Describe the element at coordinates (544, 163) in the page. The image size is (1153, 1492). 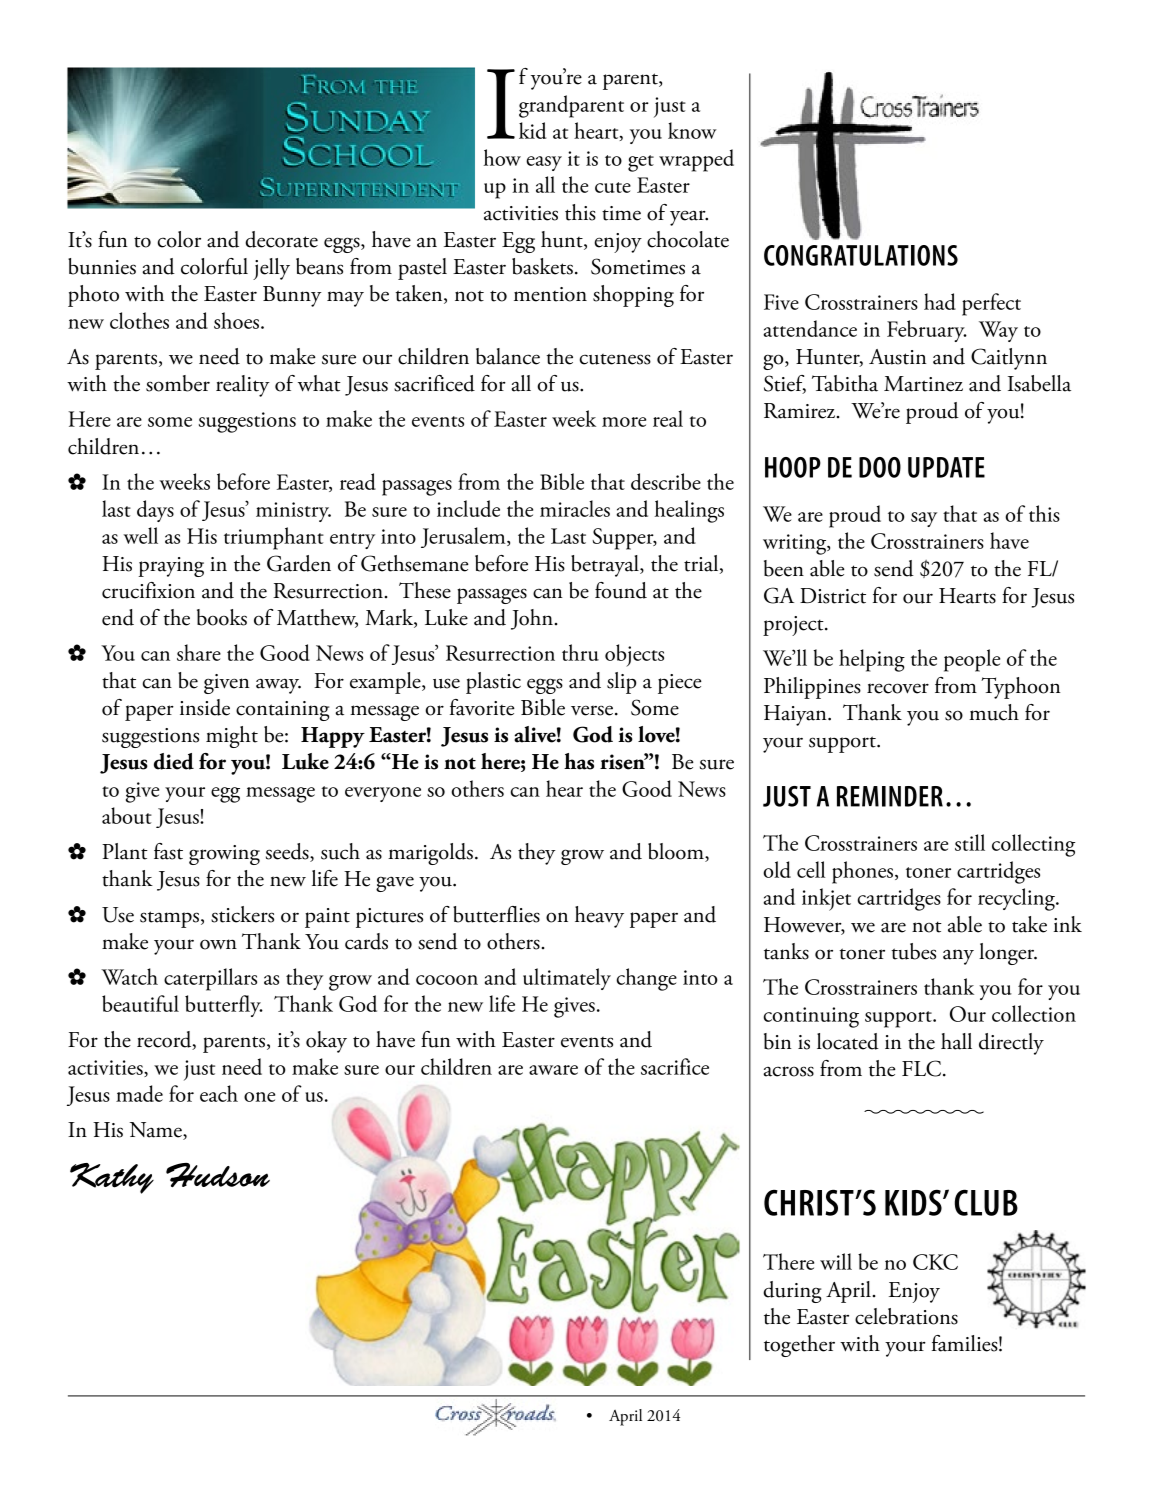
I see `easy` at that location.
